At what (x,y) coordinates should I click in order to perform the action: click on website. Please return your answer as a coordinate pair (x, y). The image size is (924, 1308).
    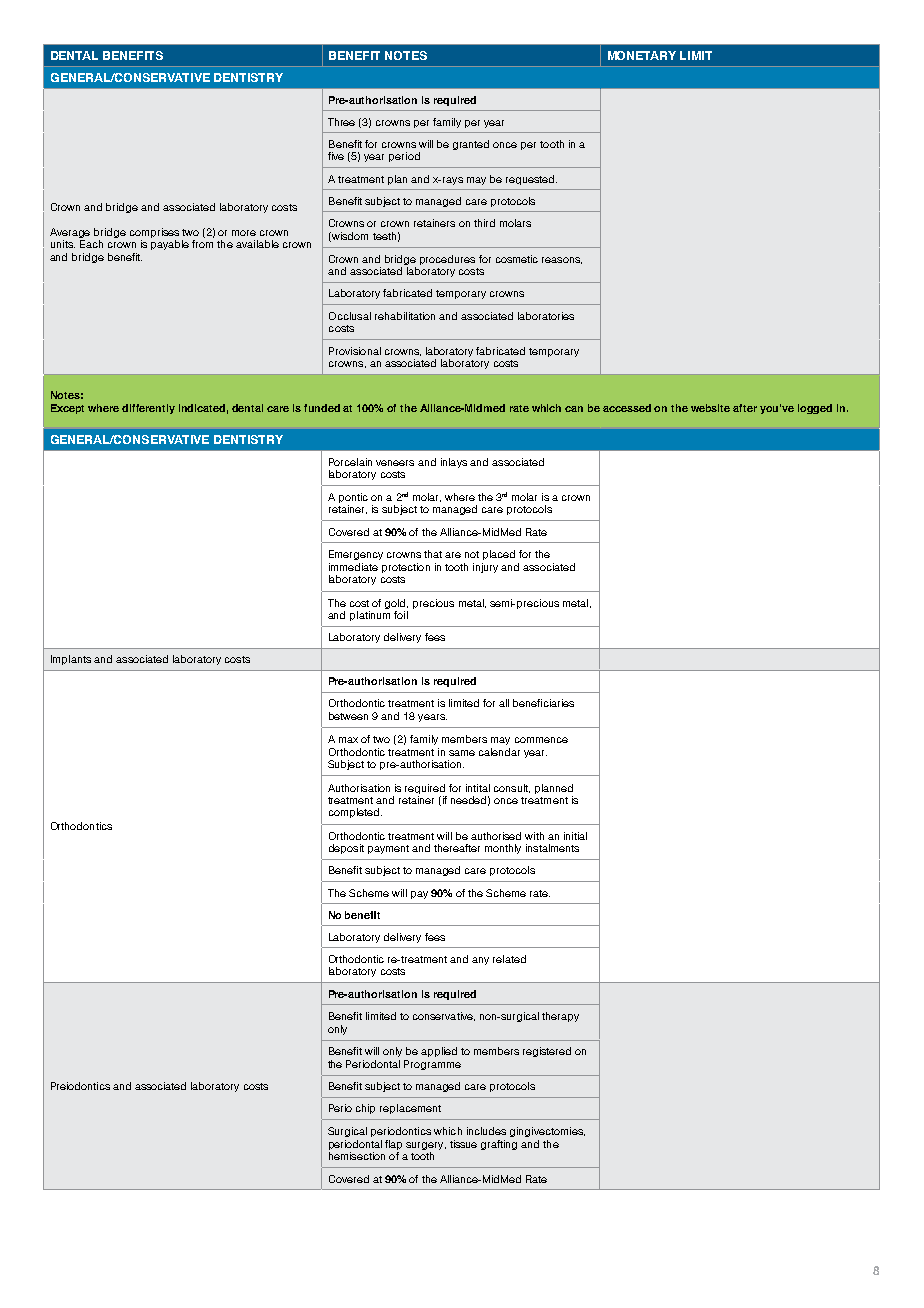
    Looking at the image, I should click on (710, 408).
